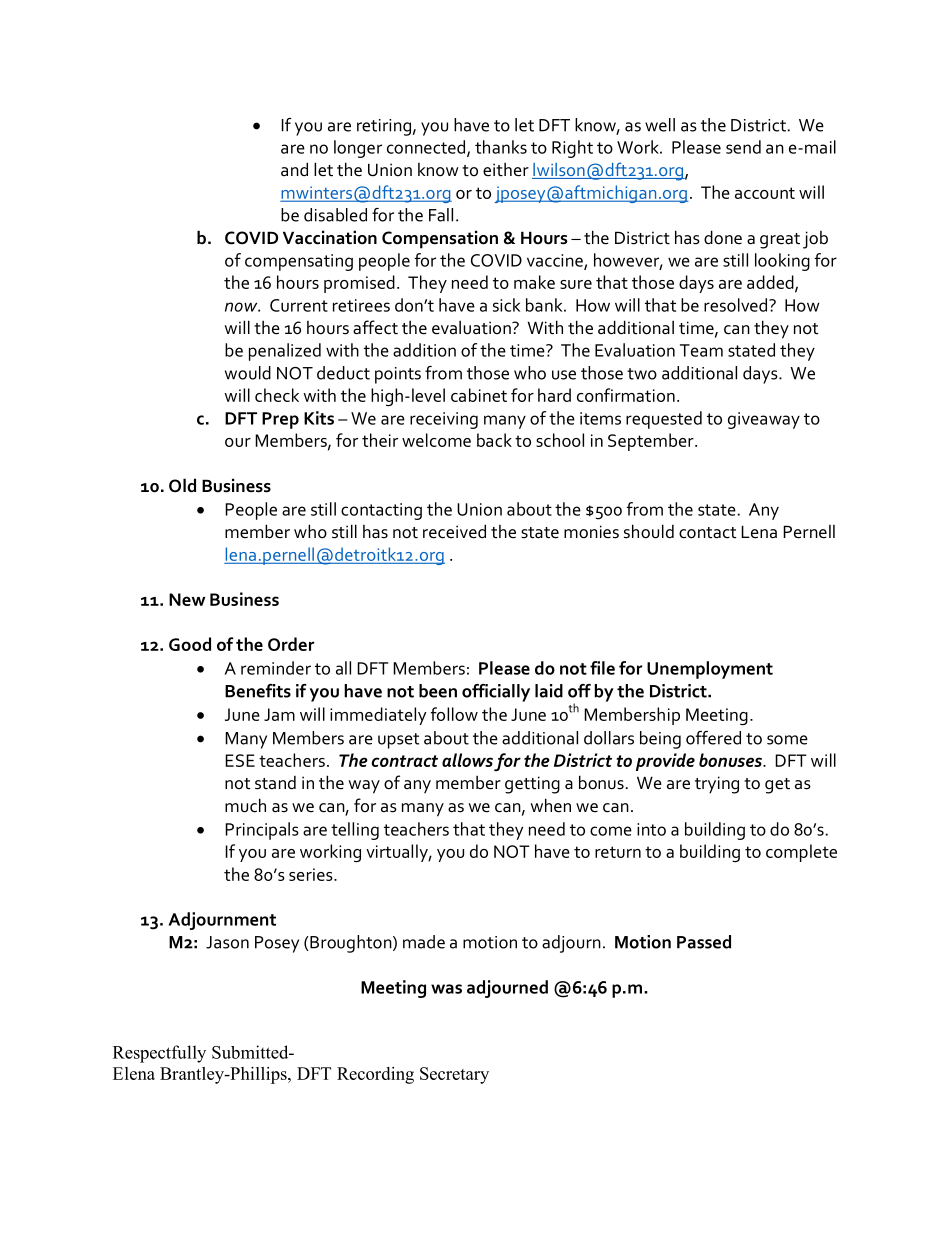 The height and width of the screenshot is (1233, 952). I want to click on giveaway, so click(764, 420).
